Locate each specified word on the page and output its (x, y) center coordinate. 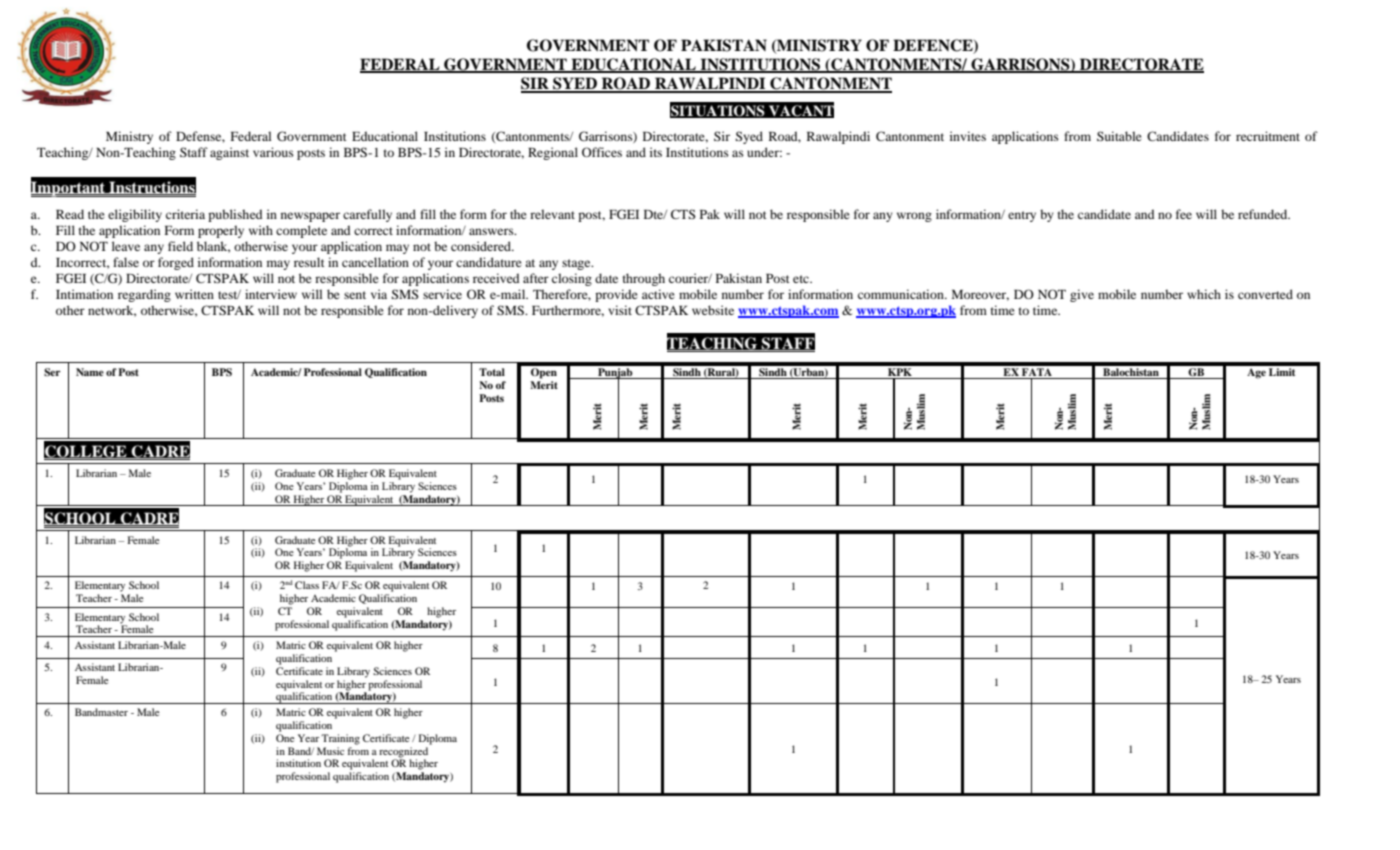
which (1204, 294)
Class (307, 585)
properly (221, 231)
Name (90, 372)
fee (1184, 214)
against (229, 153)
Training (340, 739)
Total (492, 372)
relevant (552, 214)
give (1082, 295)
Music (330, 751)
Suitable (1119, 136)
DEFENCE (934, 46)
